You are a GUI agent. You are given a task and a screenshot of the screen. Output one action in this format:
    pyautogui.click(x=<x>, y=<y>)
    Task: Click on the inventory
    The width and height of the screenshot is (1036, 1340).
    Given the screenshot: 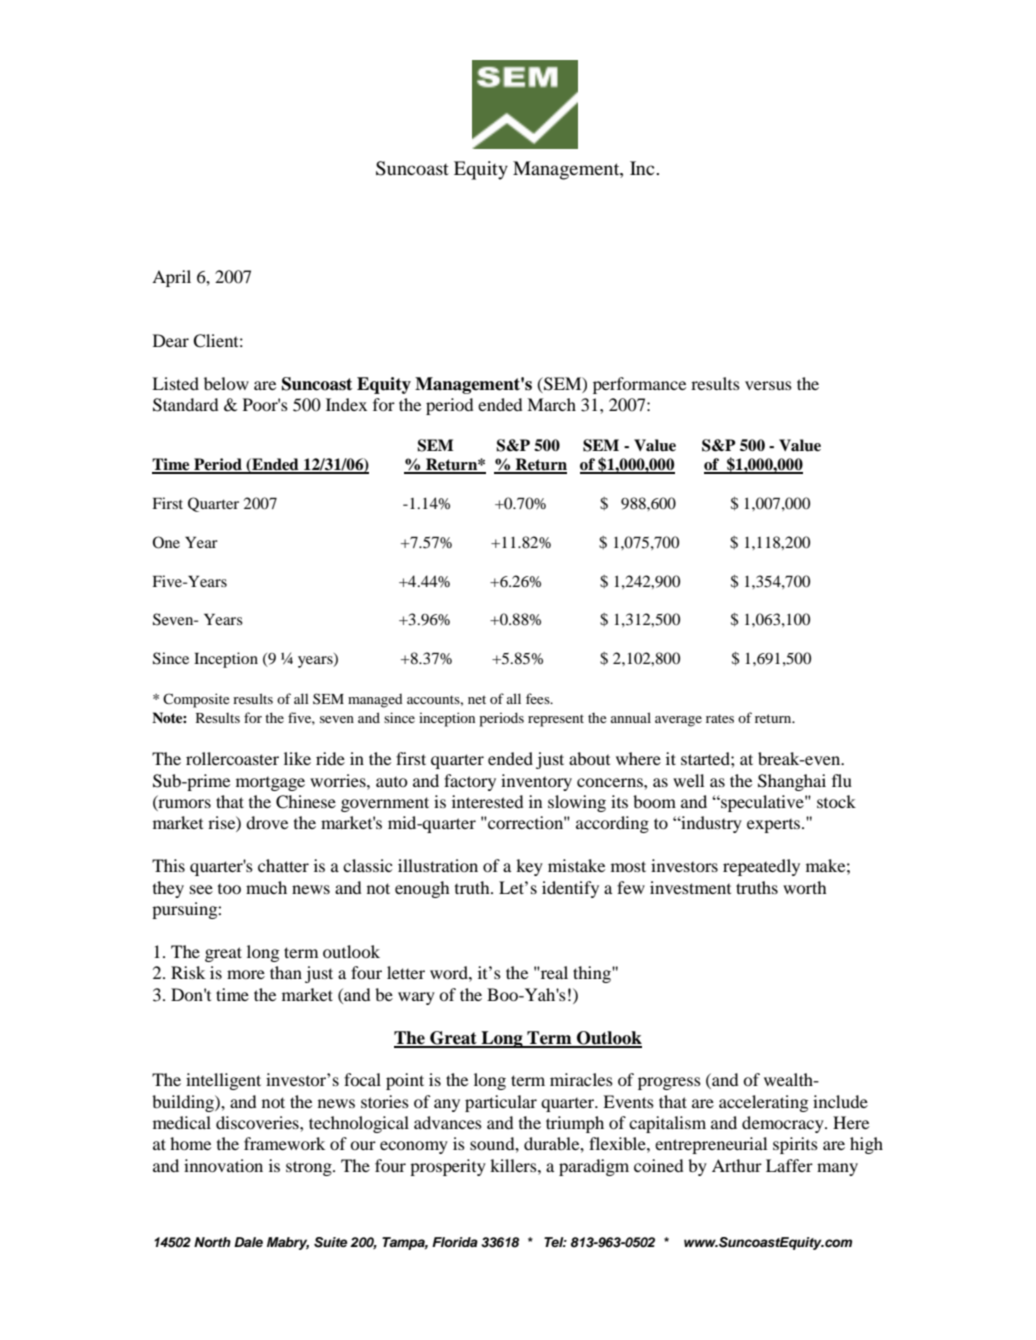 What is the action you would take?
    pyautogui.click(x=536, y=782)
